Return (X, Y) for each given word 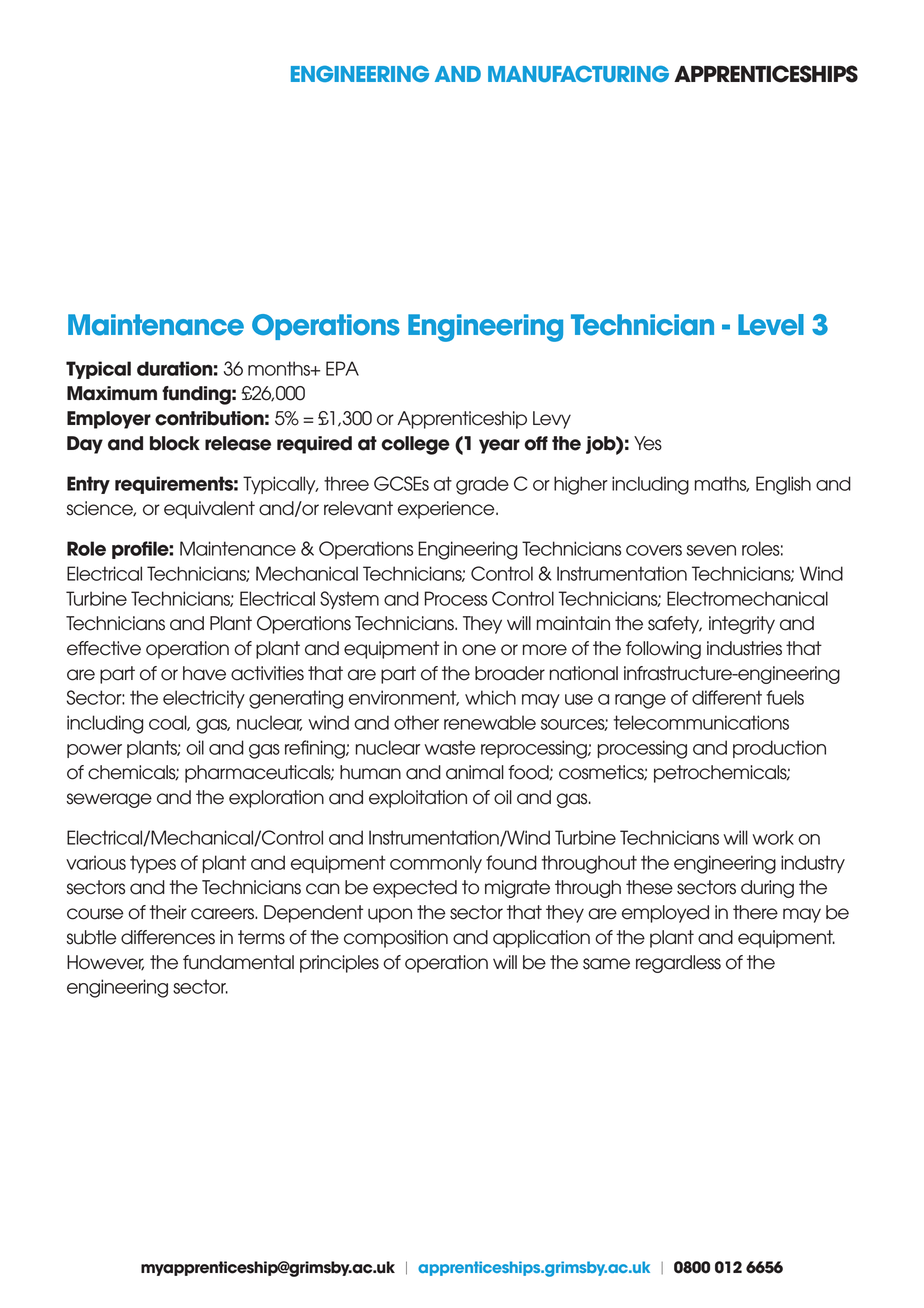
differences (168, 937)
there (755, 912)
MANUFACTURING (578, 73)
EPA (342, 368)
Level (771, 325)
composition (396, 939)
